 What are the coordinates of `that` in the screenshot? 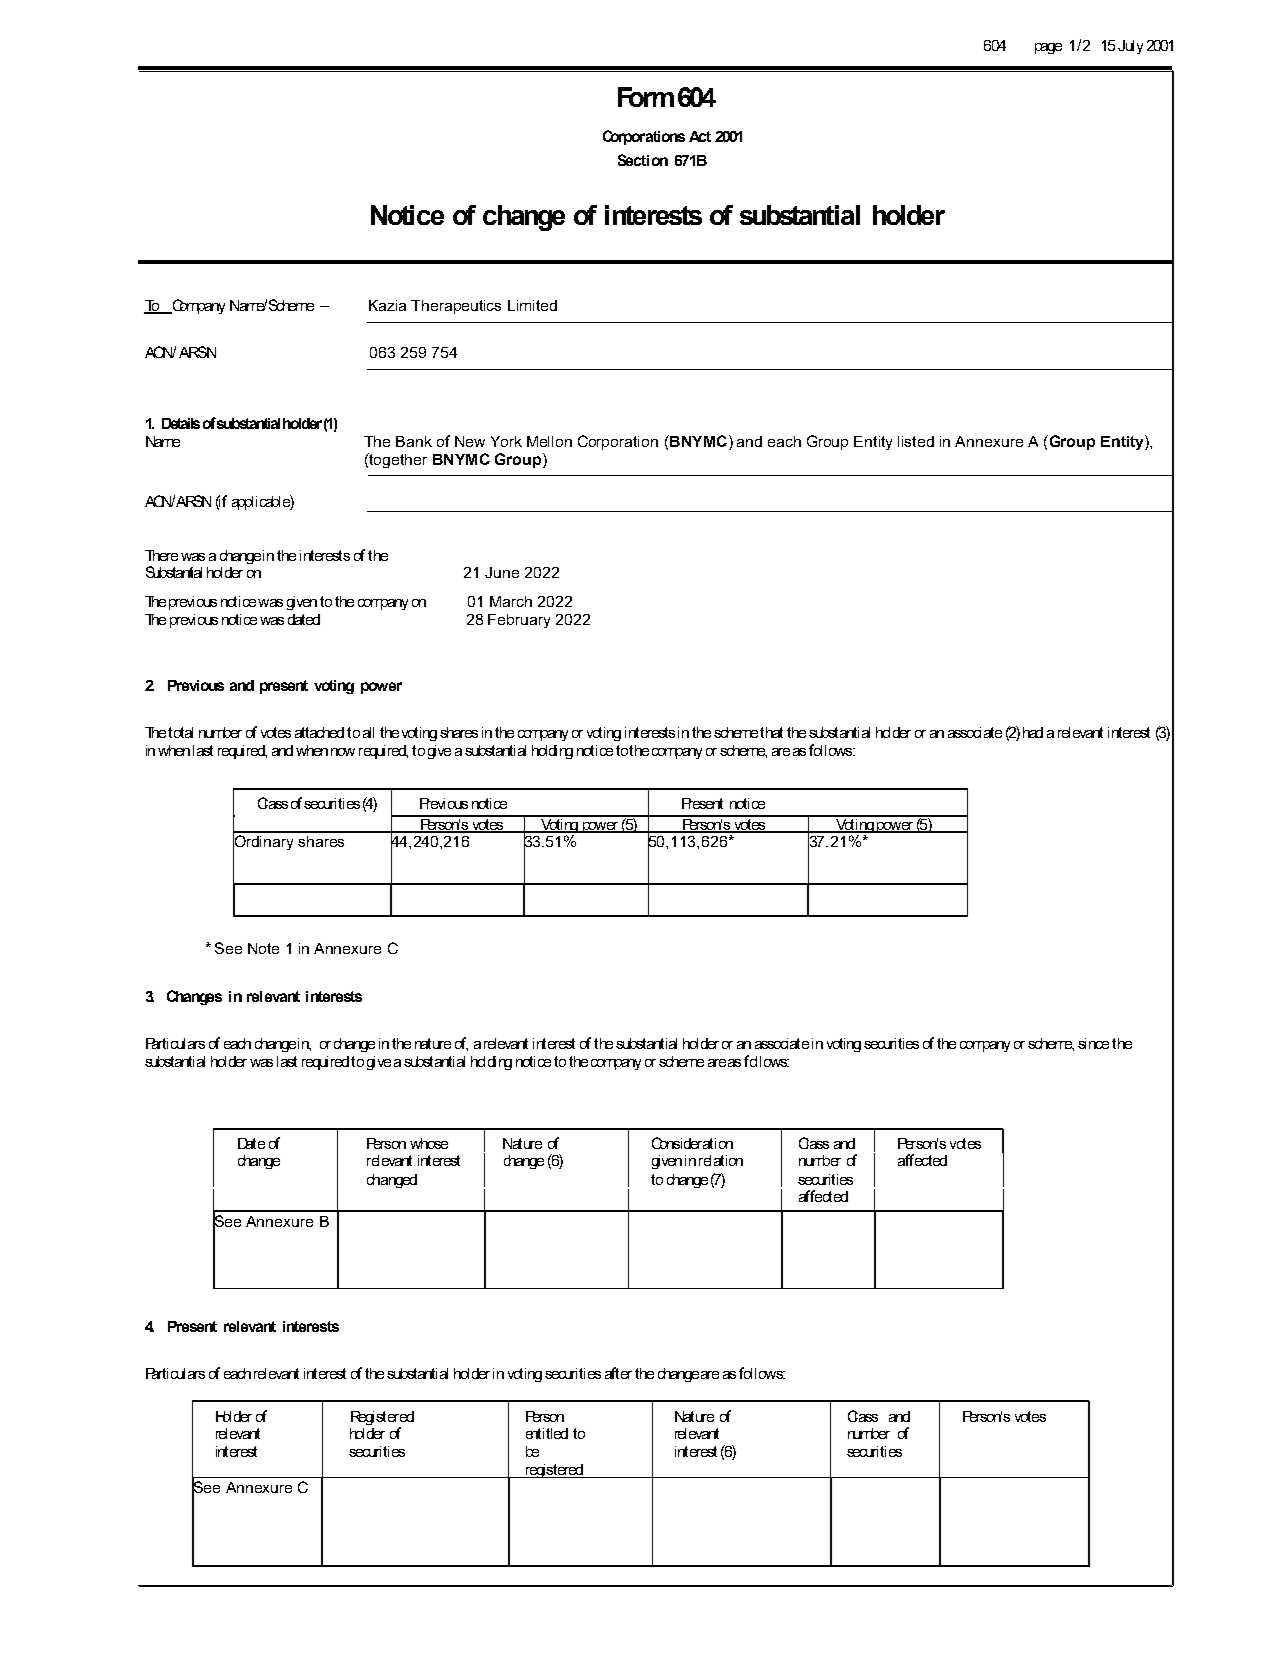 It's located at (771, 732).
